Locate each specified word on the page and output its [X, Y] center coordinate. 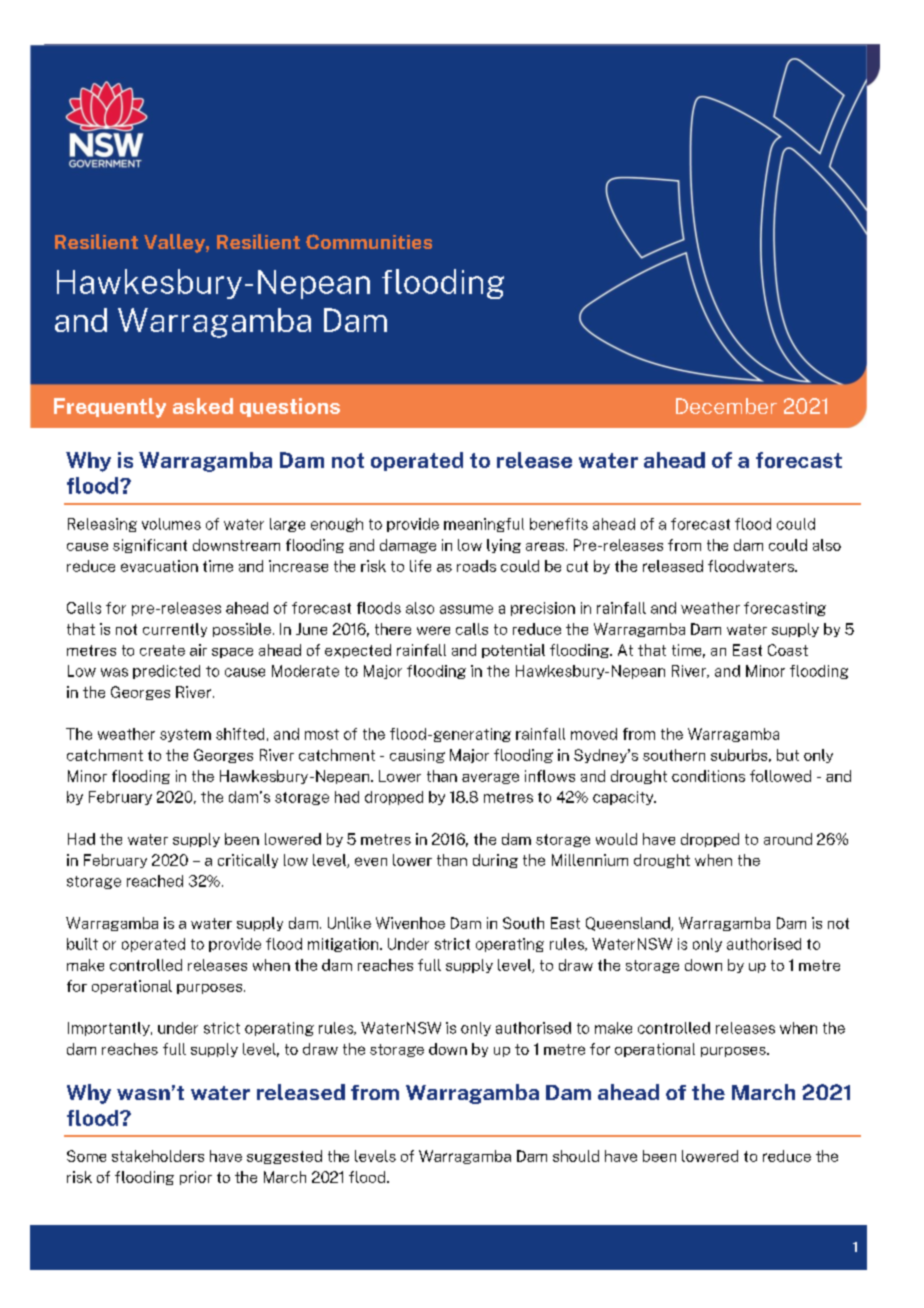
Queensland [629, 924]
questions [290, 407]
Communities [369, 241]
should [576, 1156]
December [726, 406]
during [495, 861]
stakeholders [158, 1156]
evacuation [159, 566]
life [420, 566]
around [788, 839]
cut [577, 566]
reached [155, 881]
